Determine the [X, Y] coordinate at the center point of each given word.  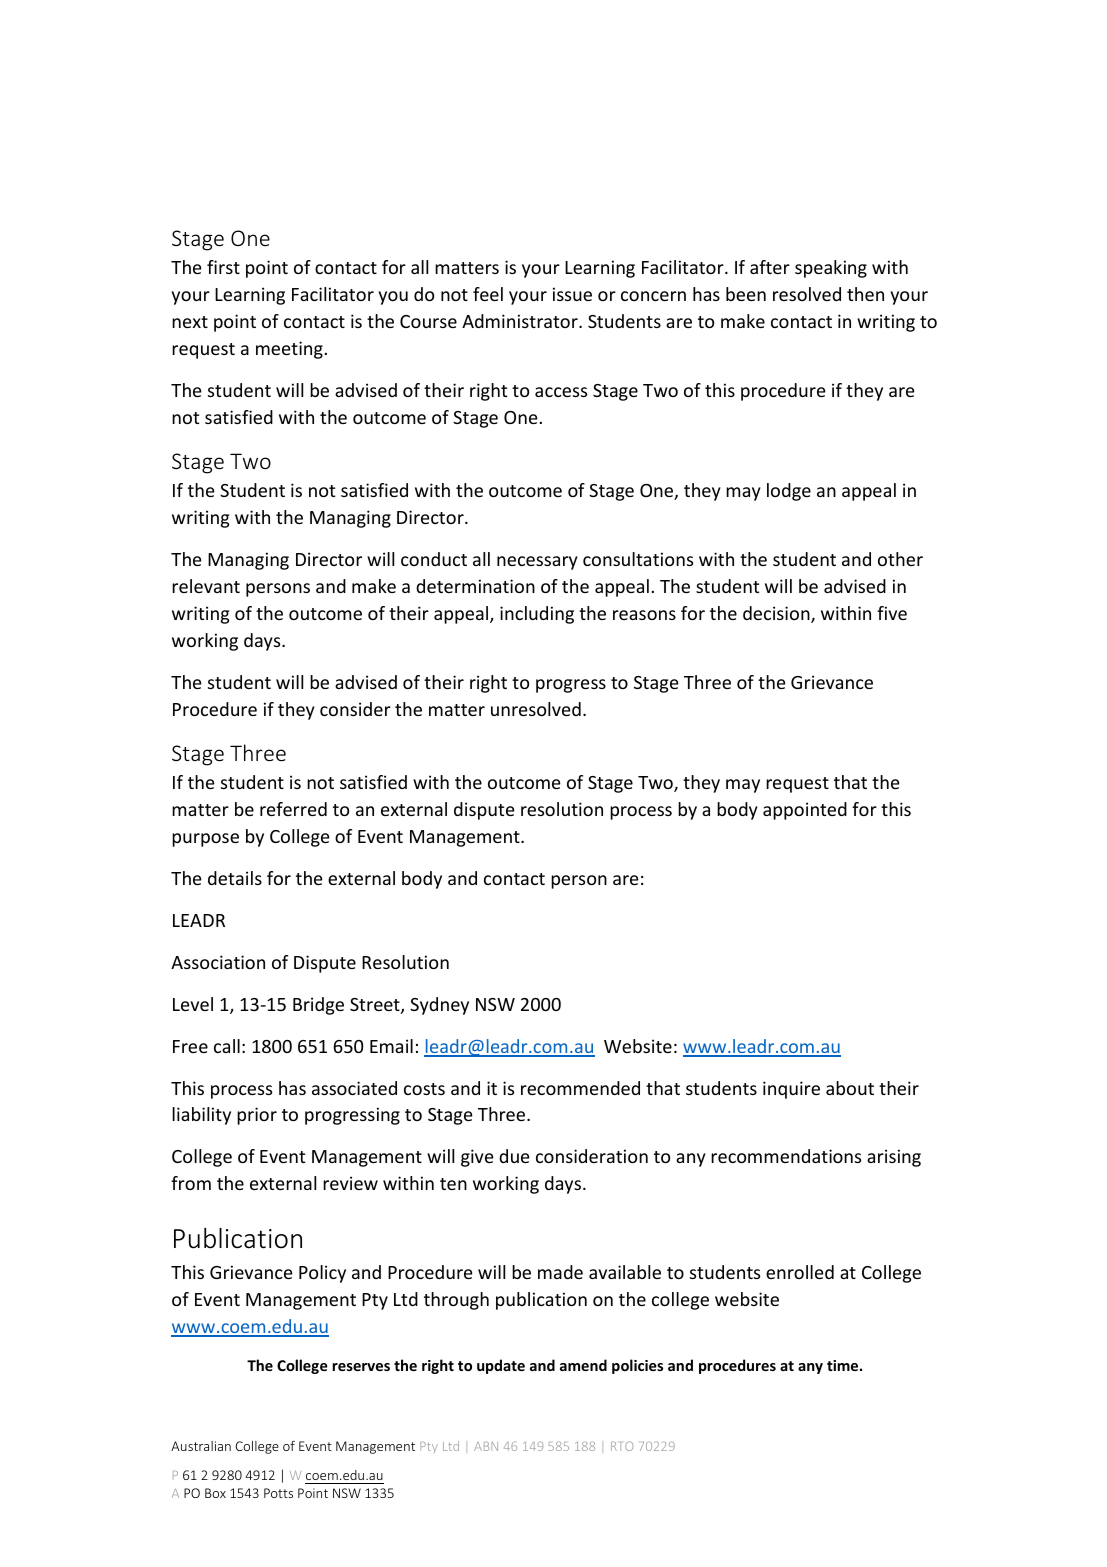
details [235, 878]
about [850, 1088]
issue [572, 294]
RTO [622, 1446]
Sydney [439, 1006]
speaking [831, 269]
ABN [486, 1446]
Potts [278, 1493]
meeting [289, 350]
